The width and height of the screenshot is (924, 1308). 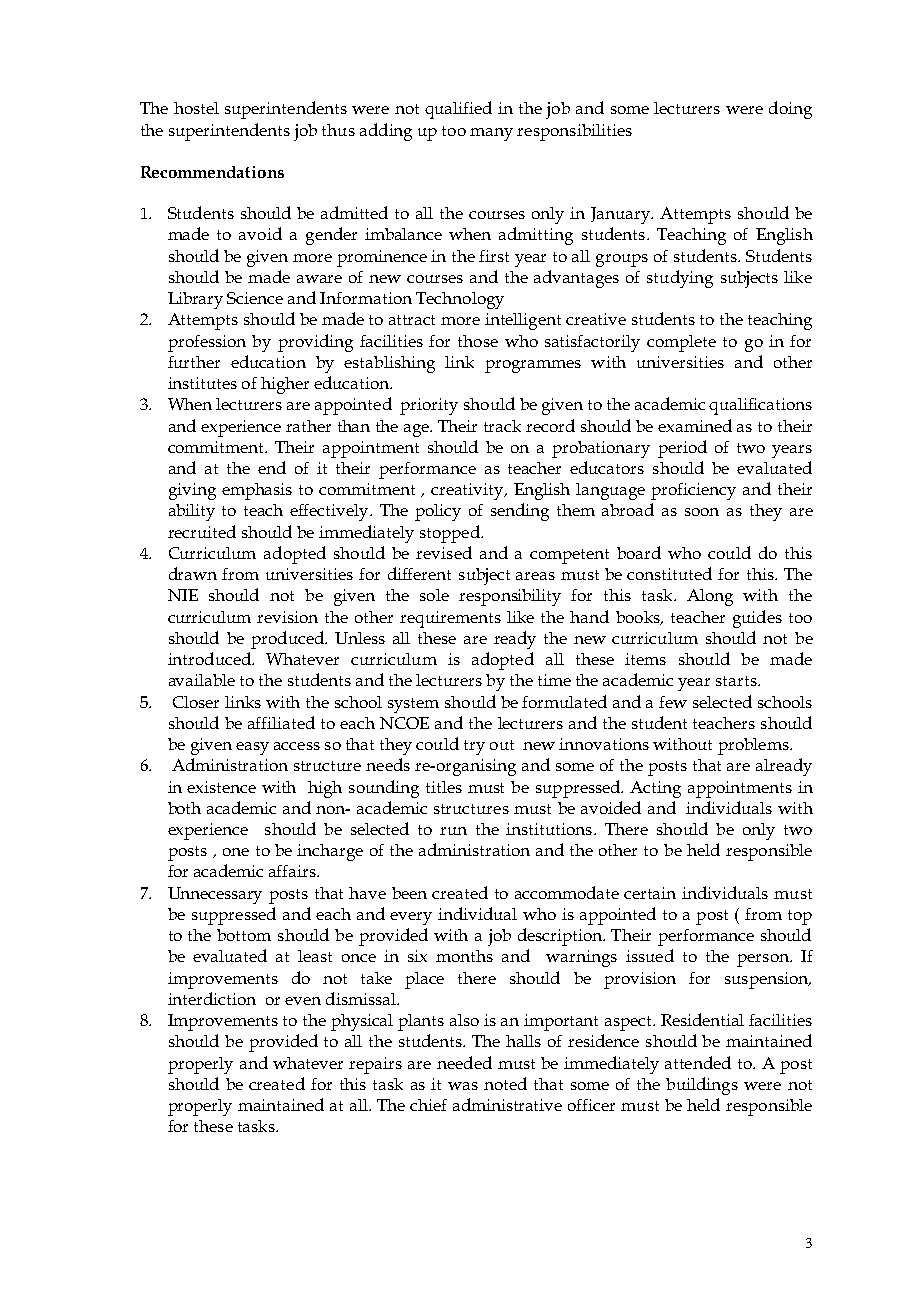 What do you see at coordinates (478, 341) in the screenshot?
I see `those` at bounding box center [478, 341].
